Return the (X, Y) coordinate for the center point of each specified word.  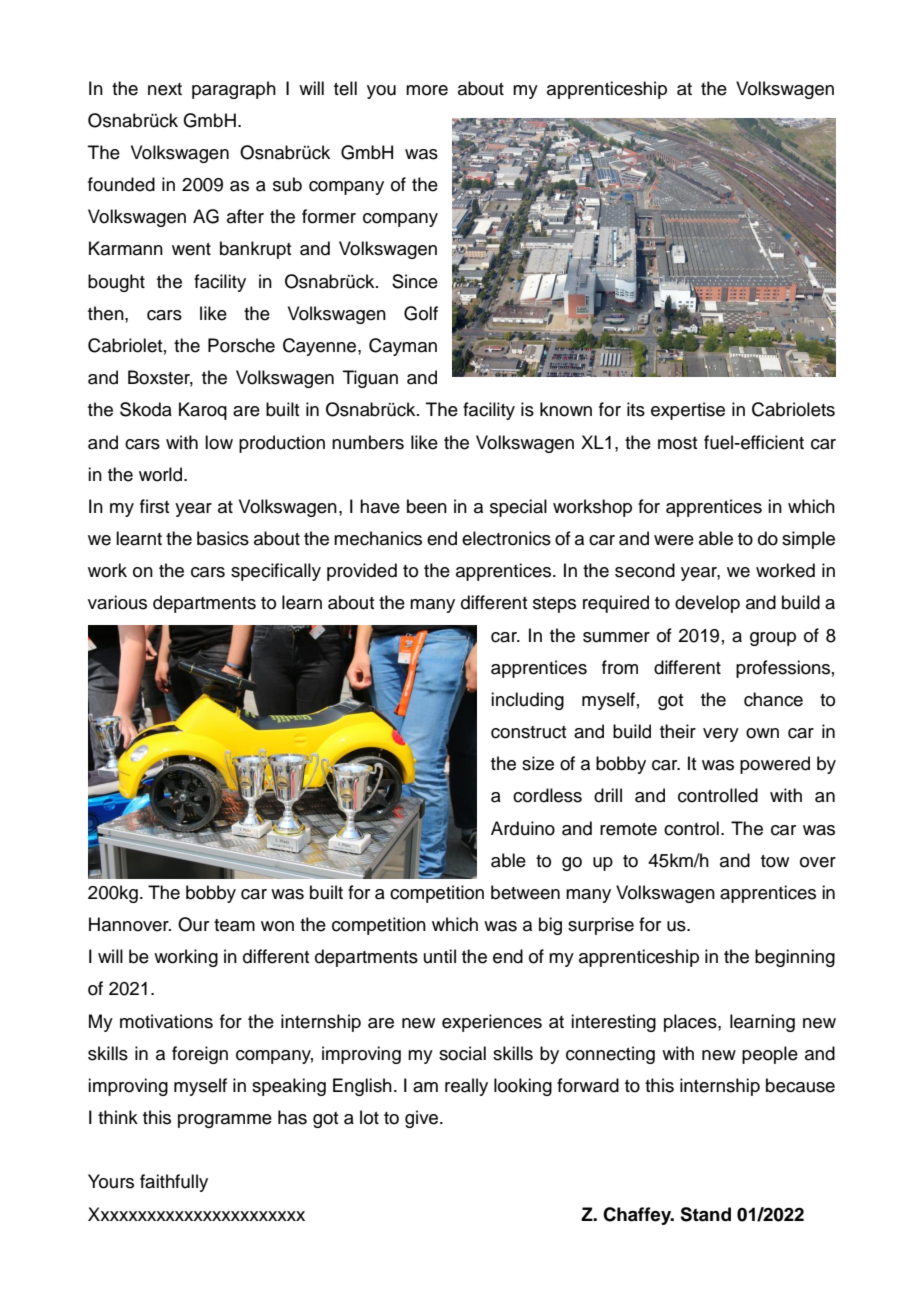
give (423, 1119)
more (427, 90)
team (234, 925)
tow (775, 861)
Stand (705, 1214)
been (427, 506)
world (162, 474)
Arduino (523, 828)
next (165, 89)
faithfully (174, 1183)
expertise (688, 411)
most (678, 443)
